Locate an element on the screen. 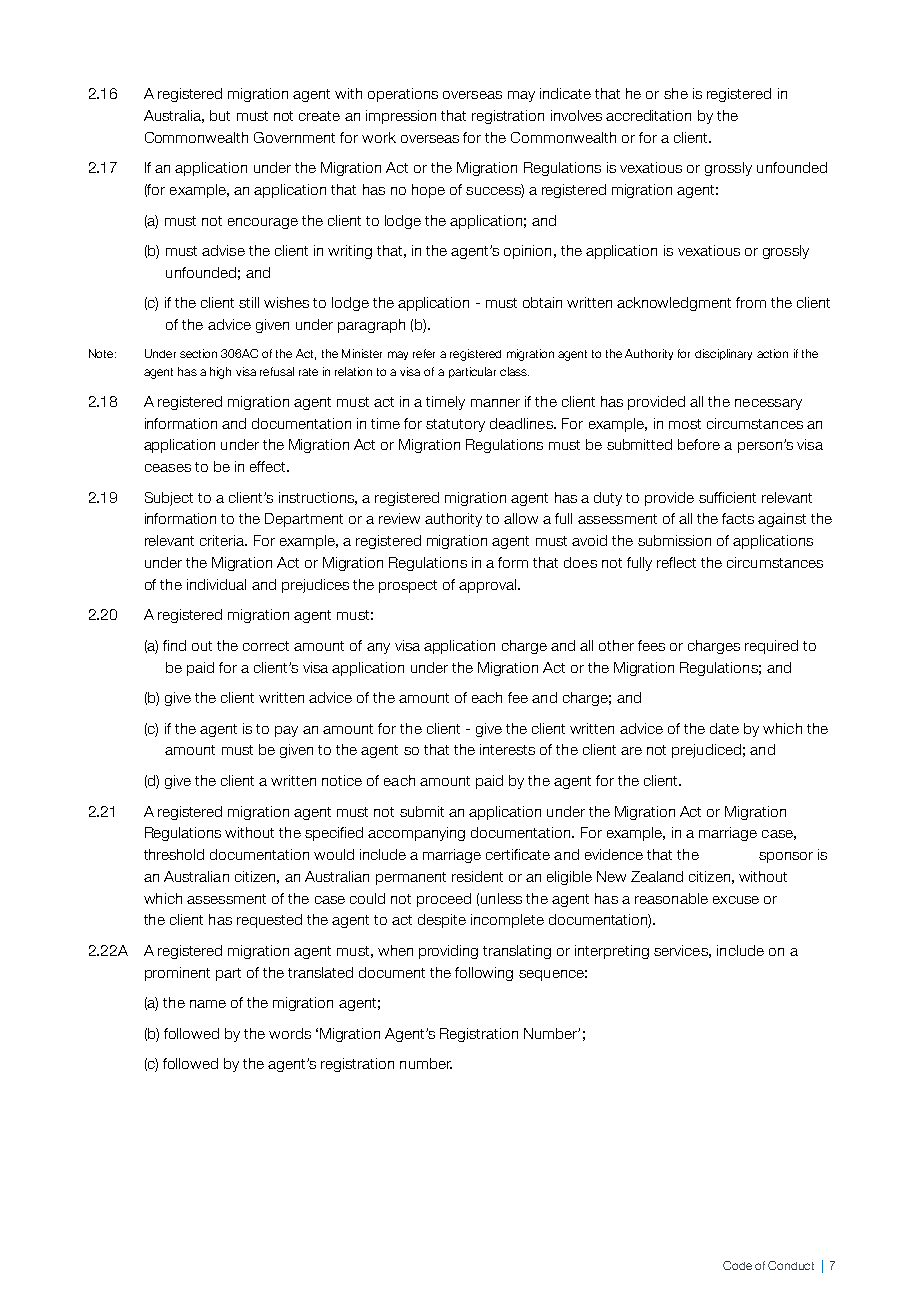 This screenshot has width=924, height=1308. excuse is located at coordinates (736, 900).
